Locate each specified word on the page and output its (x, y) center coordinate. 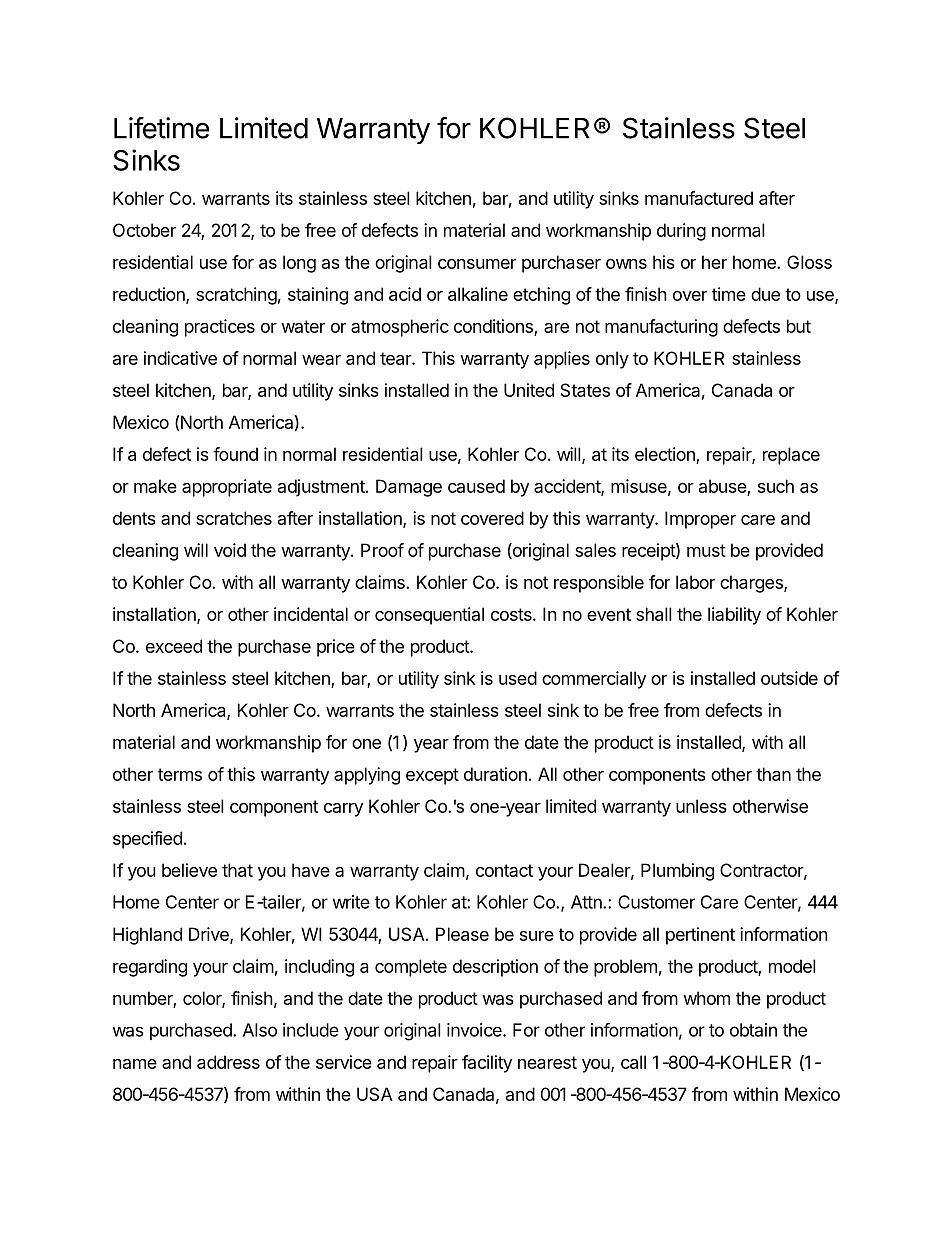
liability (734, 616)
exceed (174, 646)
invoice (475, 1030)
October (144, 230)
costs (512, 614)
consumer (477, 264)
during (681, 232)
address (228, 1062)
